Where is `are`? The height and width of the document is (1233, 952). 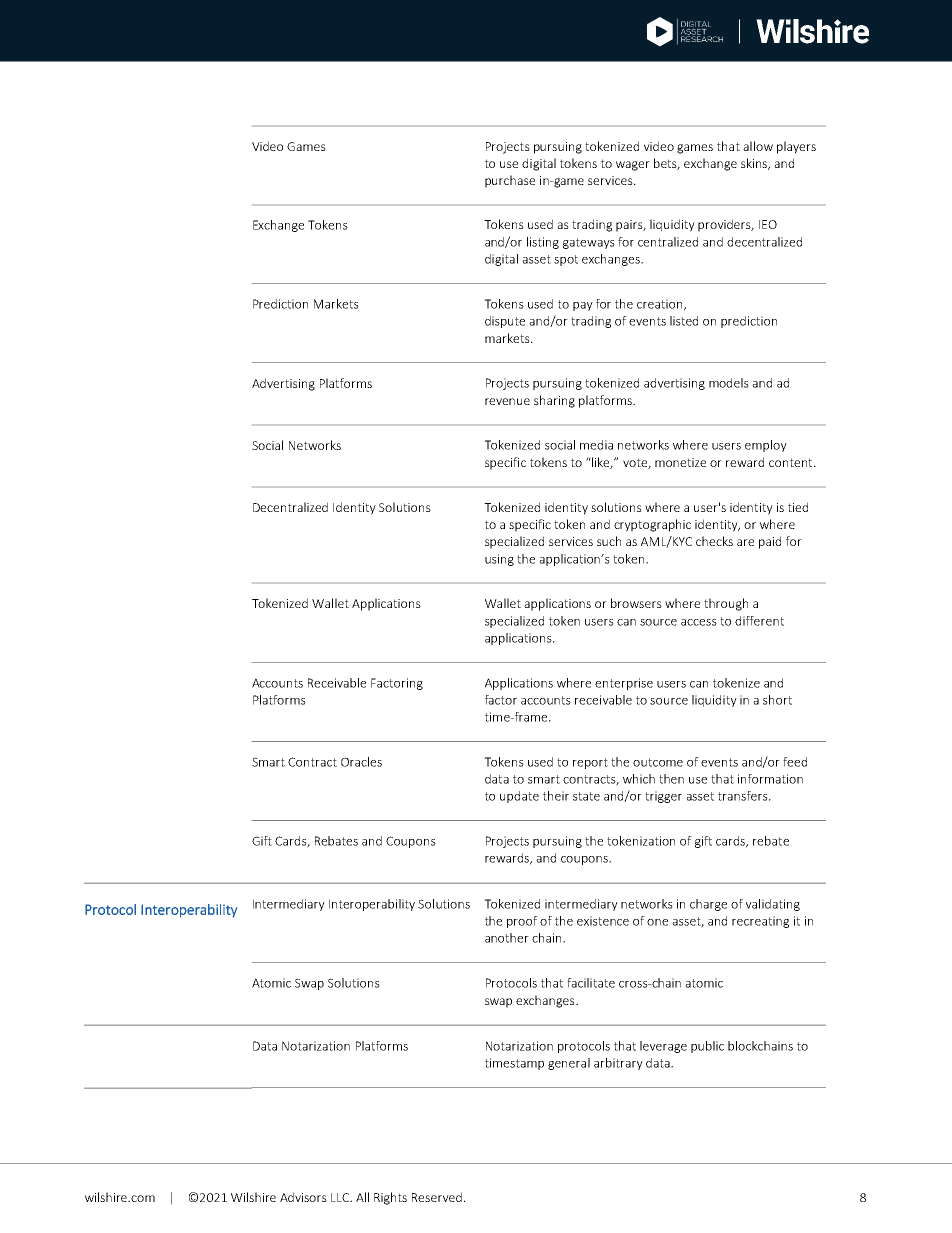 are is located at coordinates (745, 542).
